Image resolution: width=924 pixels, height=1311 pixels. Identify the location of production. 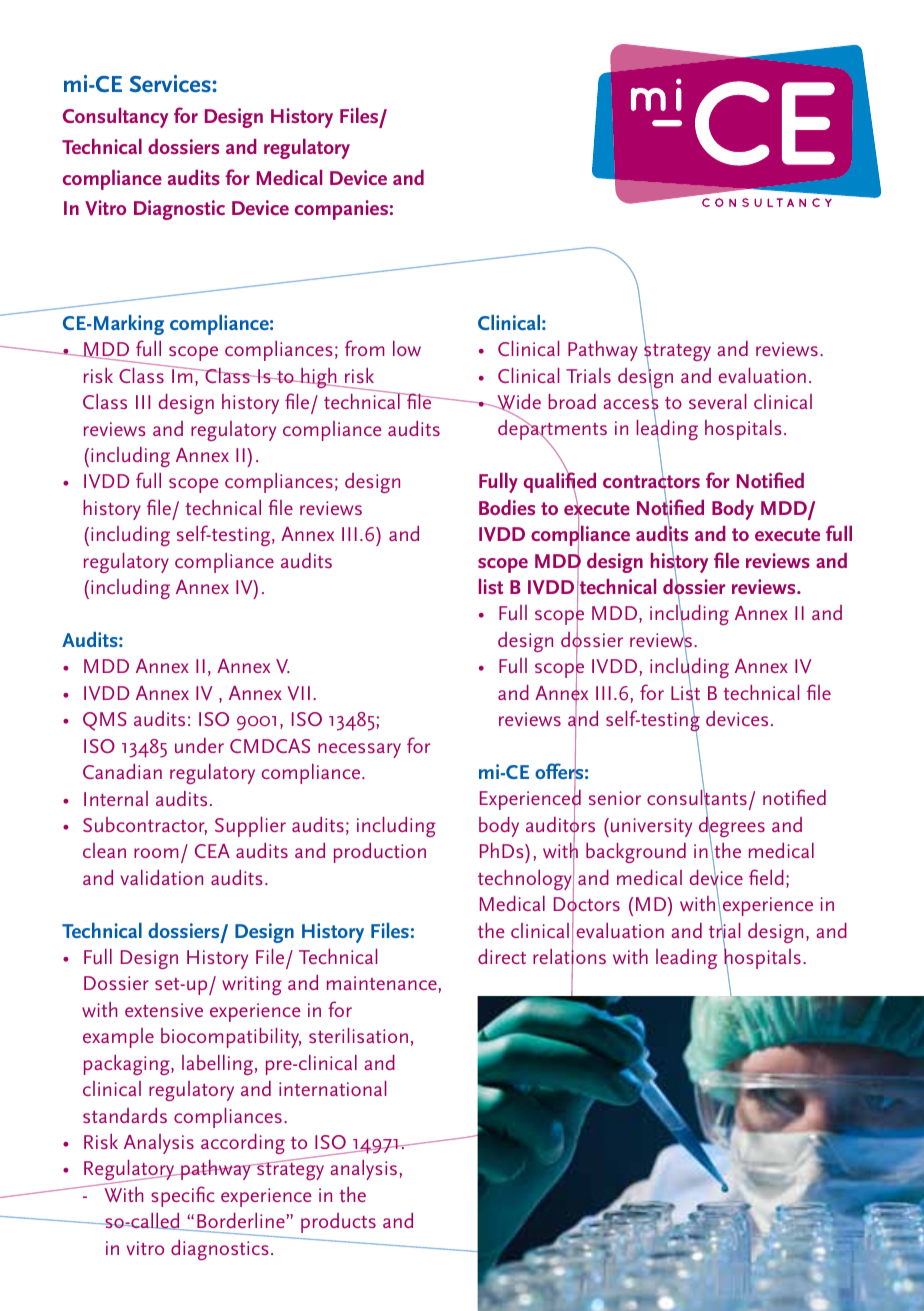
(380, 853).
